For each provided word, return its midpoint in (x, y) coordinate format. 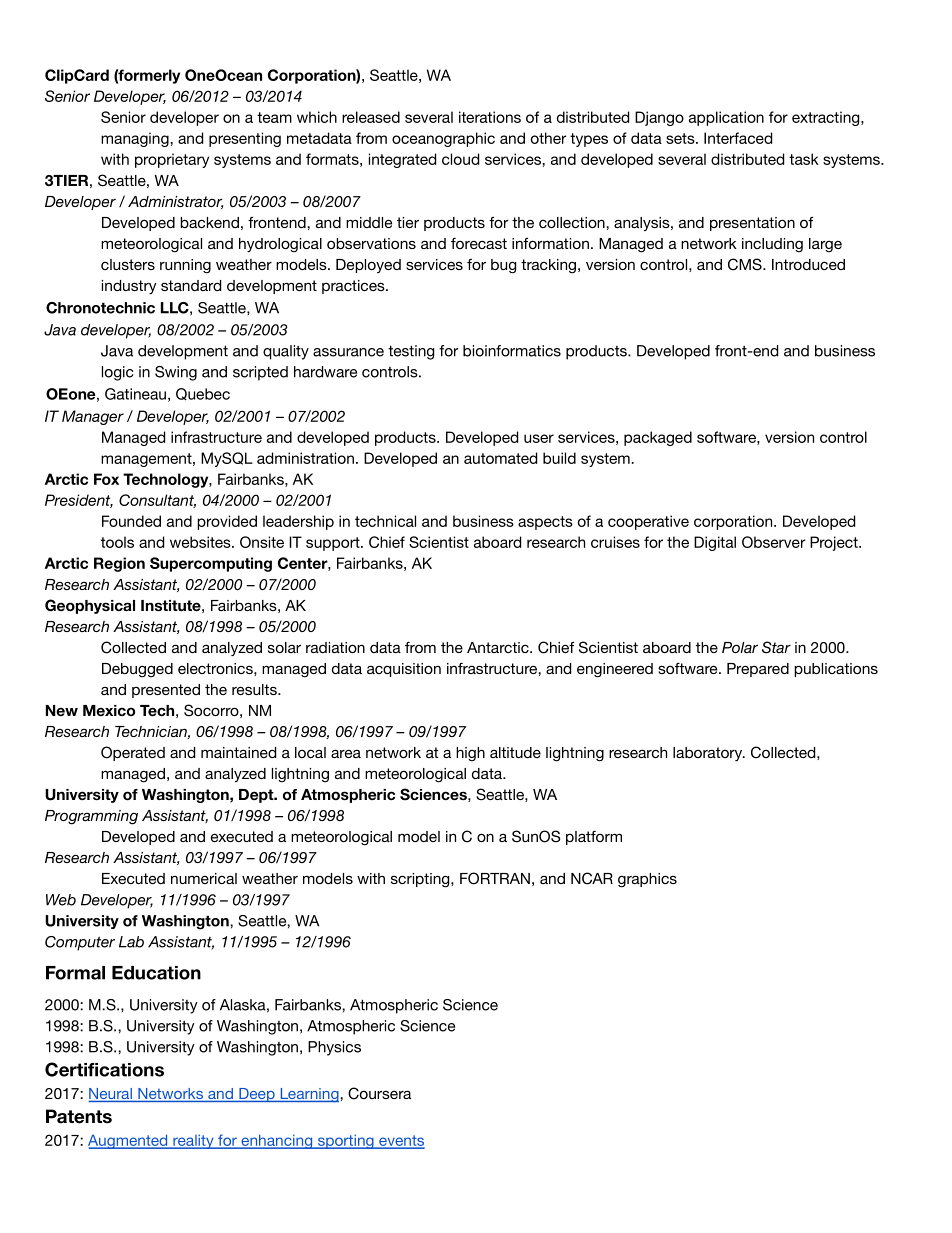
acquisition (404, 670)
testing (411, 352)
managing (136, 139)
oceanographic (443, 139)
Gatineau (135, 394)
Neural (111, 1095)
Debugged (137, 670)
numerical (204, 878)
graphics (647, 880)
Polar (740, 647)
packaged (658, 438)
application (726, 118)
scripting (421, 880)
